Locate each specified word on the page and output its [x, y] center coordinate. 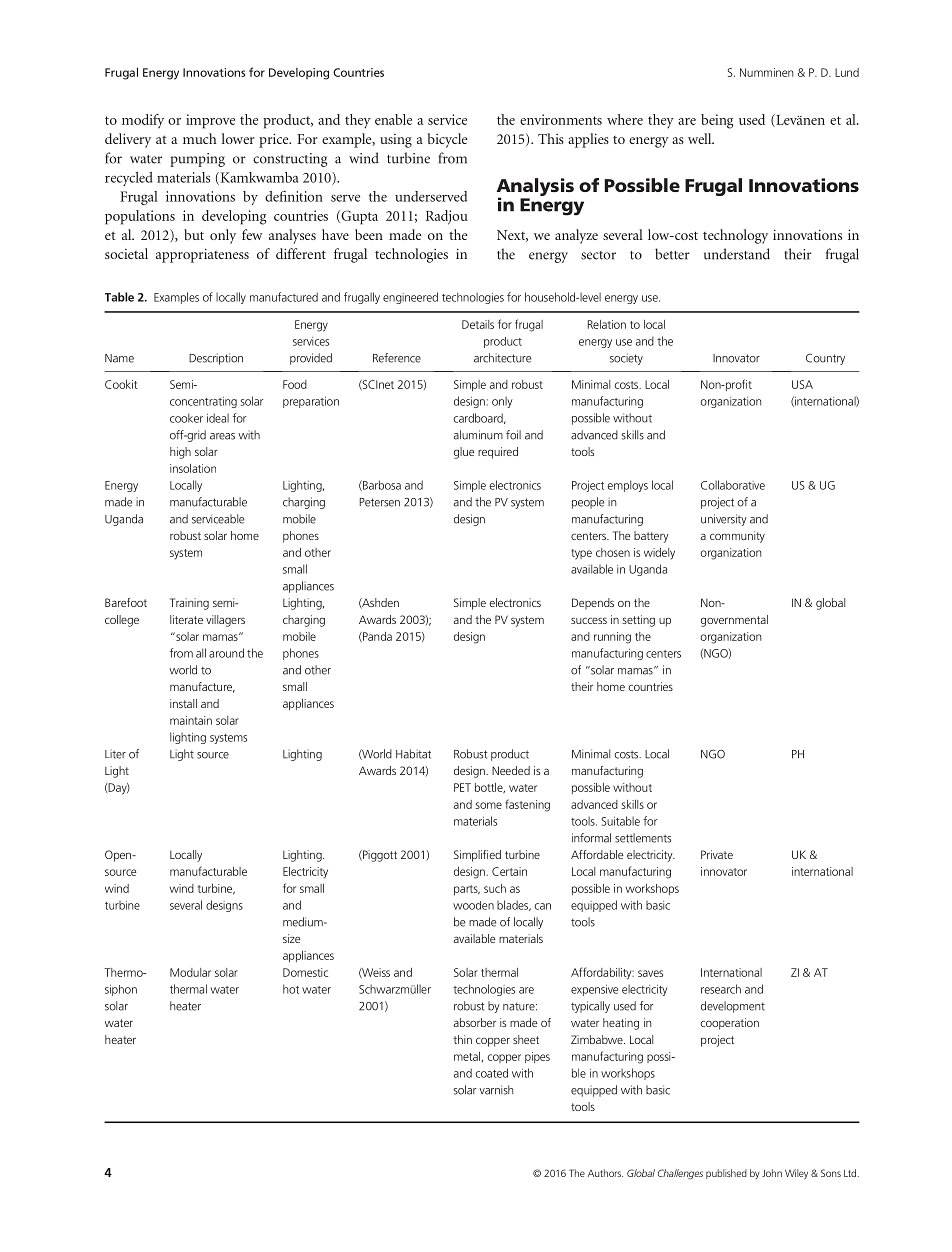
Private [717, 854]
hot [291, 989]
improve [210, 121]
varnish [496, 1090]
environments [561, 119]
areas [222, 436]
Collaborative [733, 485]
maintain [191, 720]
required [498, 453]
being [717, 121]
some [489, 805]
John [772, 1173]
